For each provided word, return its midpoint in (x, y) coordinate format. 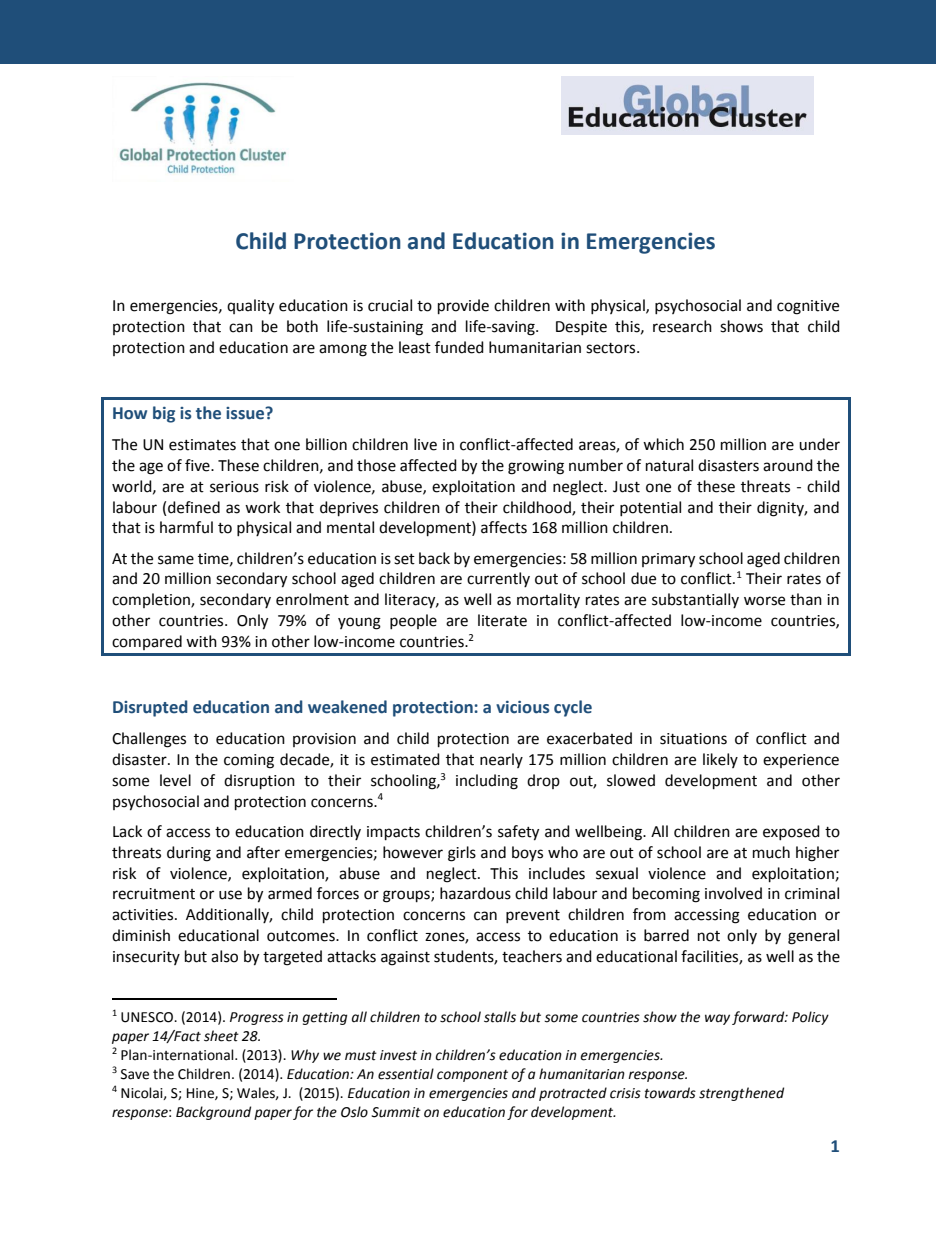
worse (764, 601)
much (771, 852)
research (682, 326)
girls (462, 854)
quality (250, 307)
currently (498, 579)
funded (459, 347)
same (176, 560)
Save (135, 1074)
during (189, 854)
